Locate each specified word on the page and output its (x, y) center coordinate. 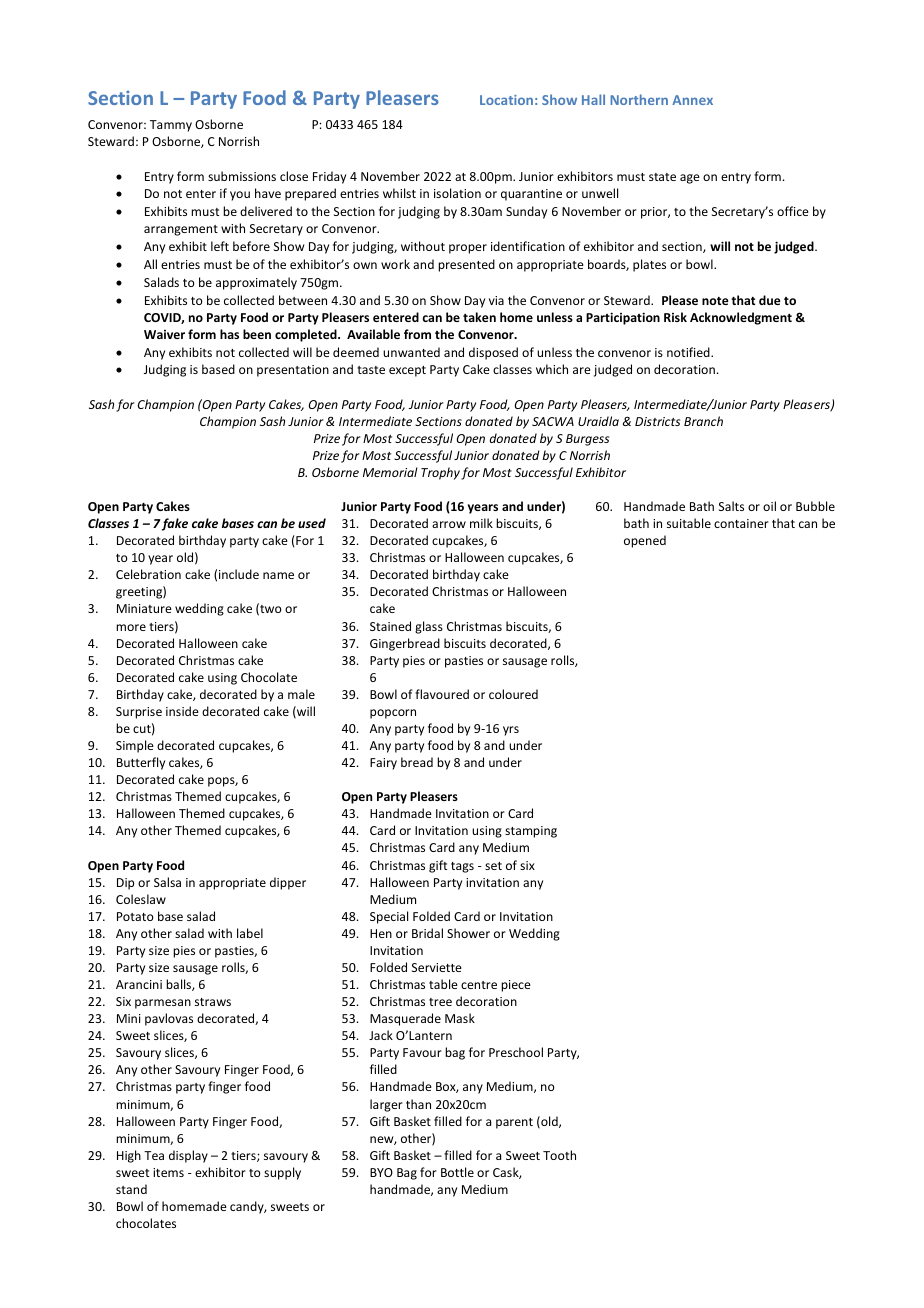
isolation (457, 193)
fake (175, 524)
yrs (511, 731)
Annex (692, 100)
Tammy (171, 126)
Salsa (167, 882)
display (188, 1156)
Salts (731, 506)
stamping (531, 832)
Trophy (440, 473)
